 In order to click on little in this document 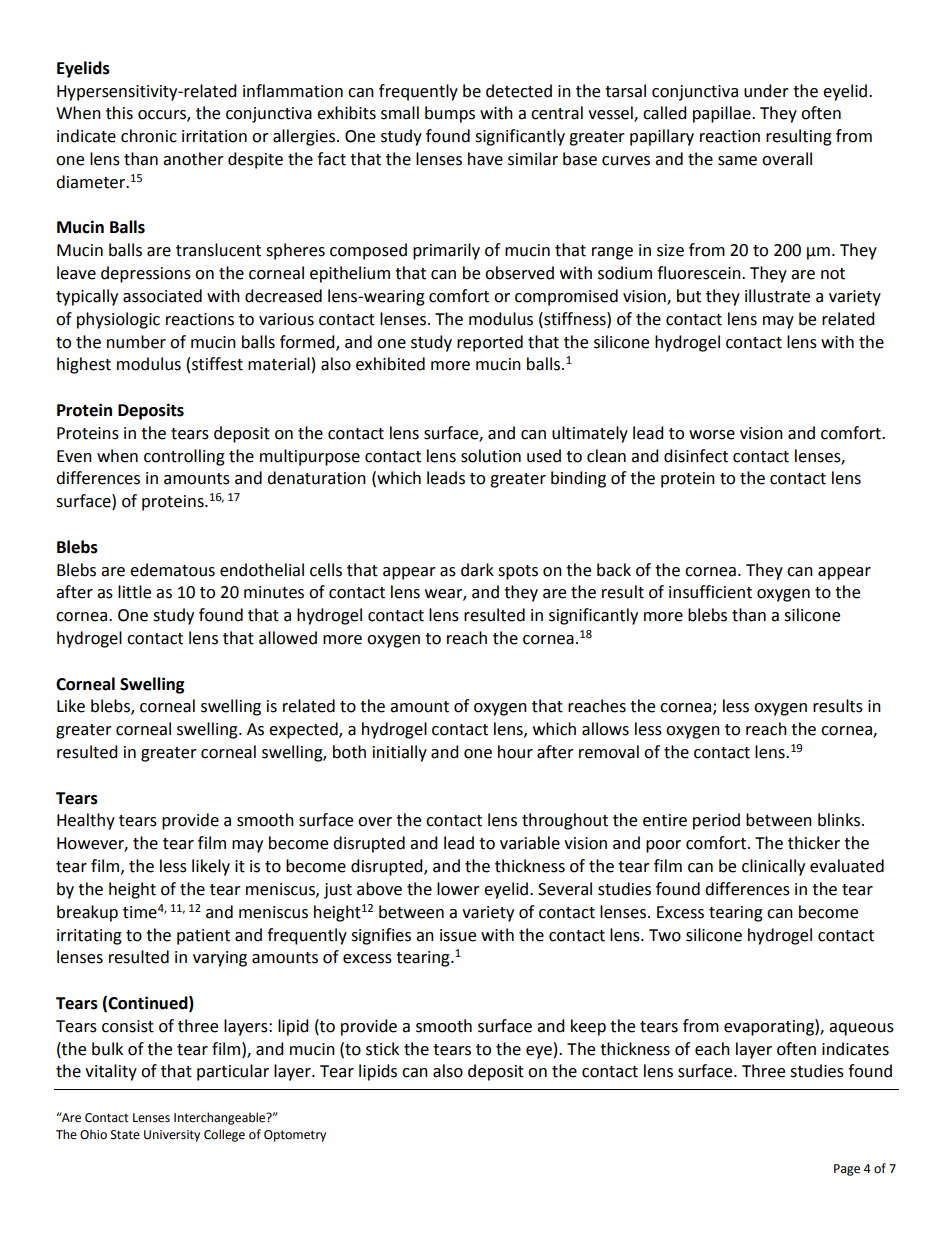, I will do `click(134, 592)`.
